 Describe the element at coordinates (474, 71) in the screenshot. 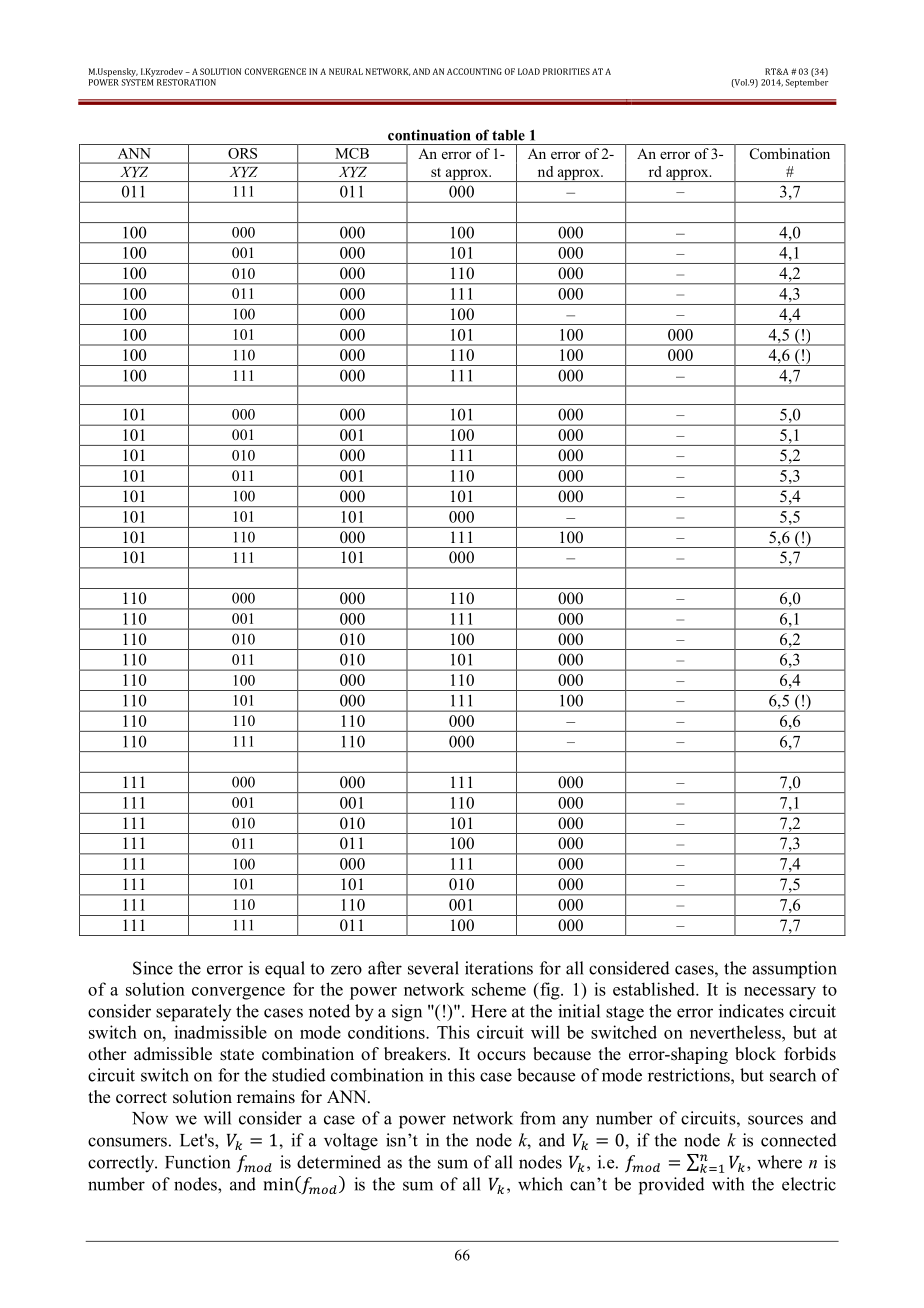

I see `ACCOUNTING` at that location.
